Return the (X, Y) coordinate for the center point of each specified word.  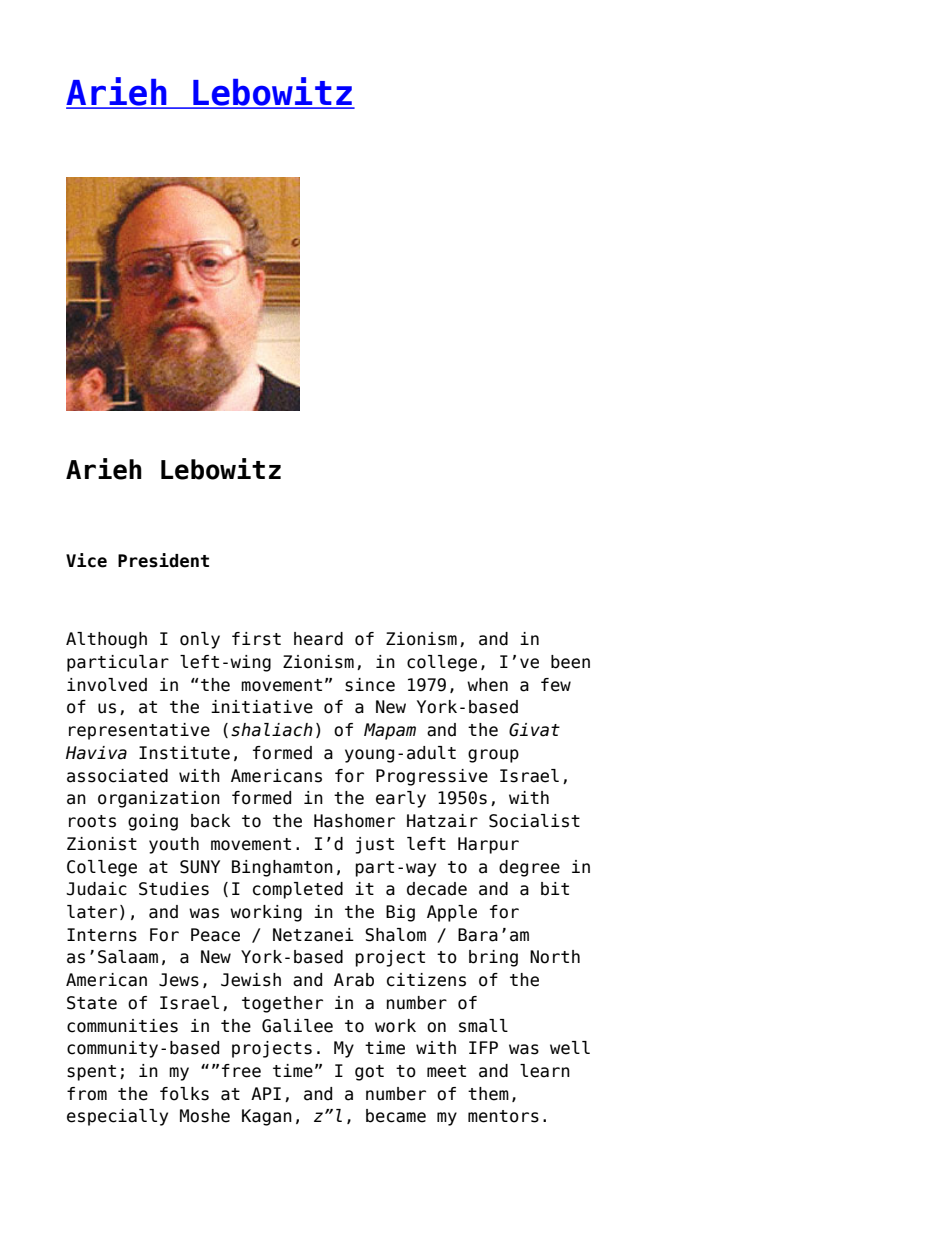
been (570, 662)
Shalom (395, 935)
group (493, 756)
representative (139, 731)
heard (318, 639)
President (163, 560)
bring (493, 958)
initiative (262, 707)
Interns (102, 935)
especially (117, 1117)
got (369, 1073)
